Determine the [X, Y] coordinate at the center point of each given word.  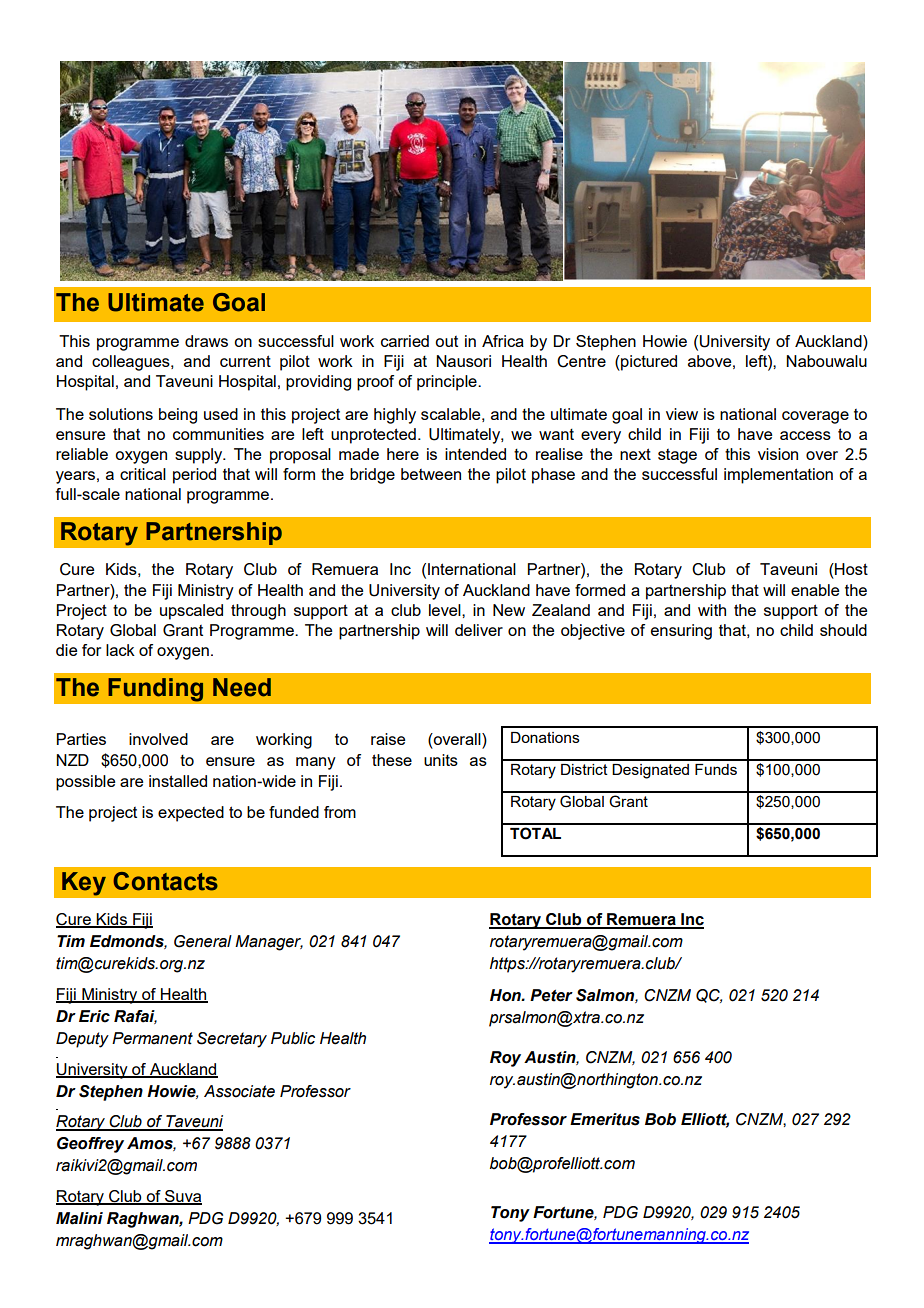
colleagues [132, 363]
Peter [551, 995]
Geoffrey [90, 1145]
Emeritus [605, 1119]
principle [448, 383]
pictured [648, 363]
